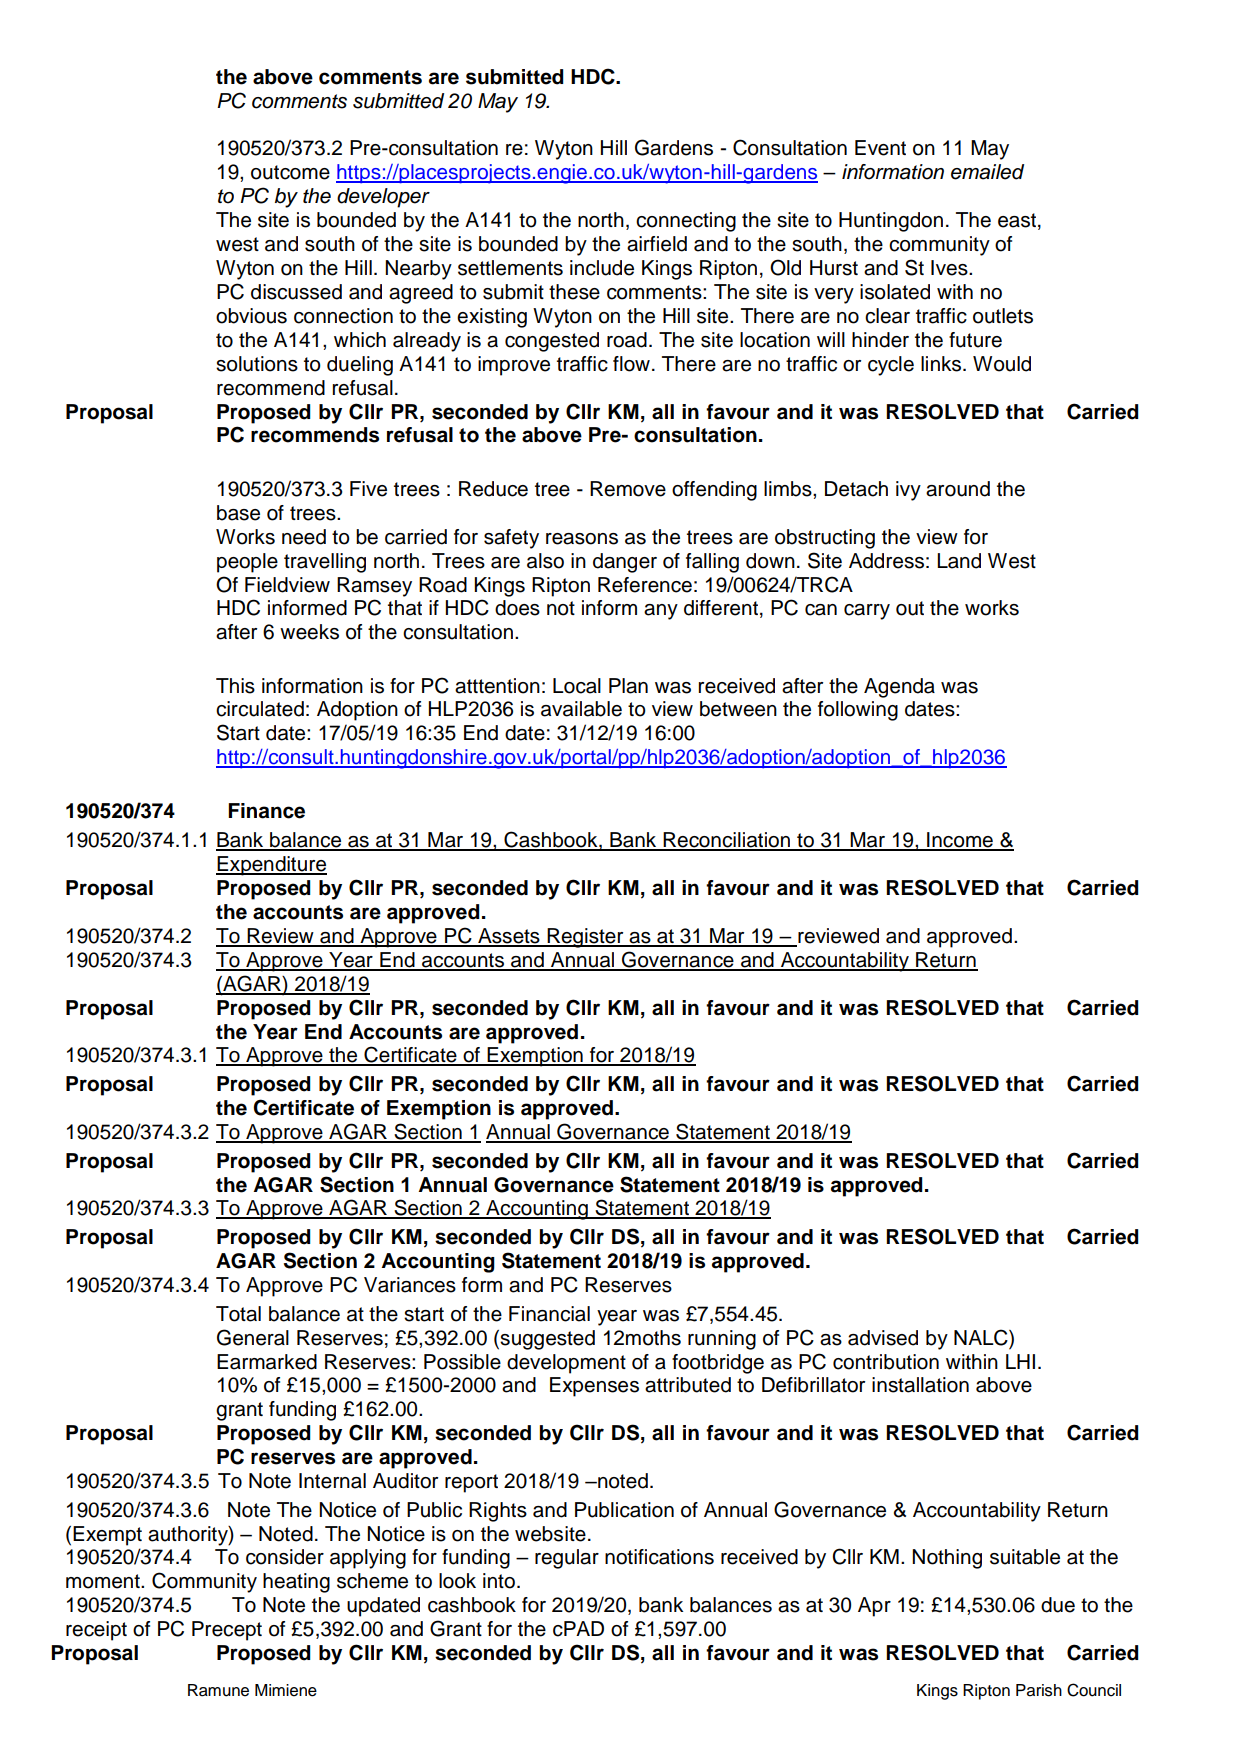  What do you see at coordinates (247, 563) in the image?
I see `people` at bounding box center [247, 563].
